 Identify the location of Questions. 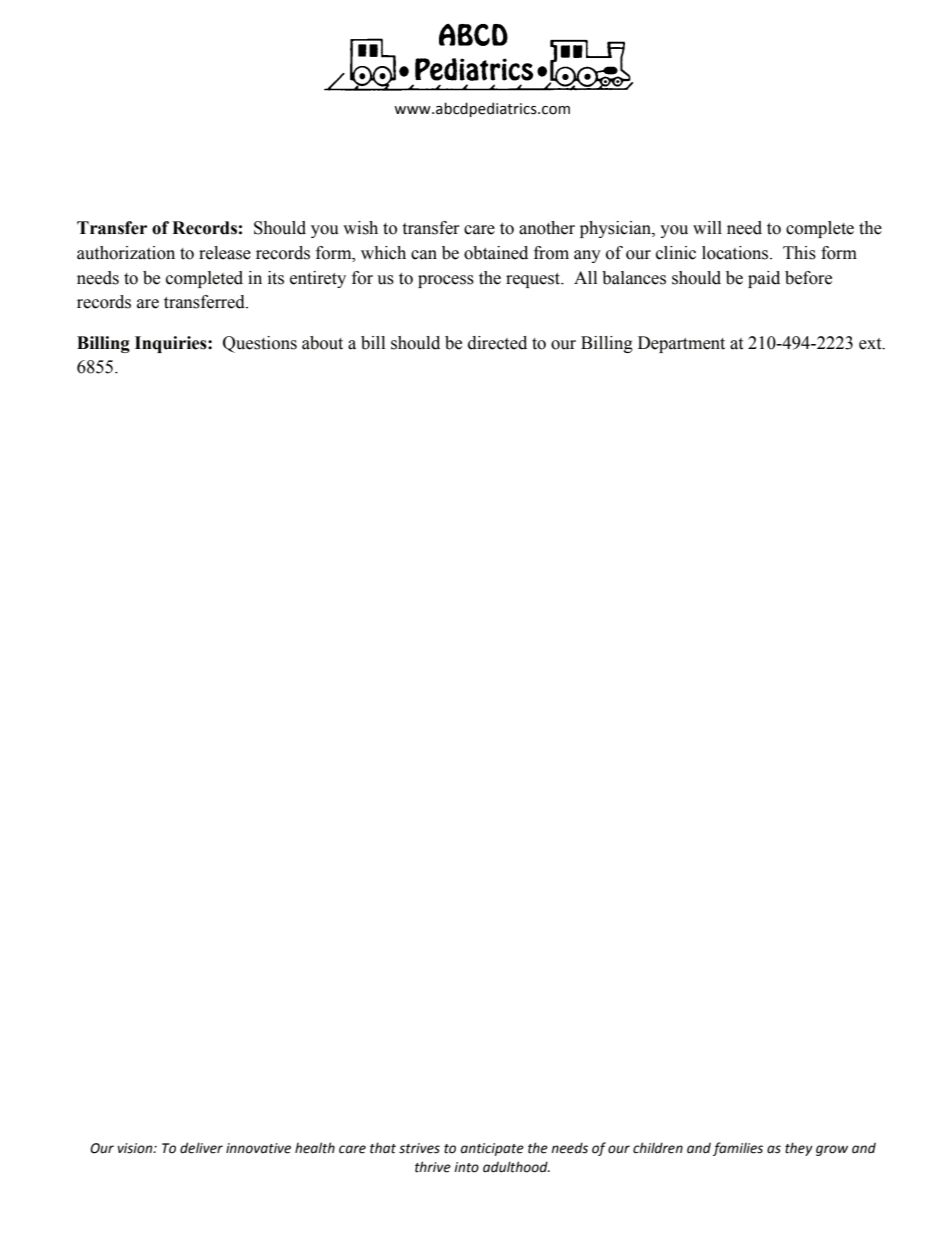
(260, 344).
